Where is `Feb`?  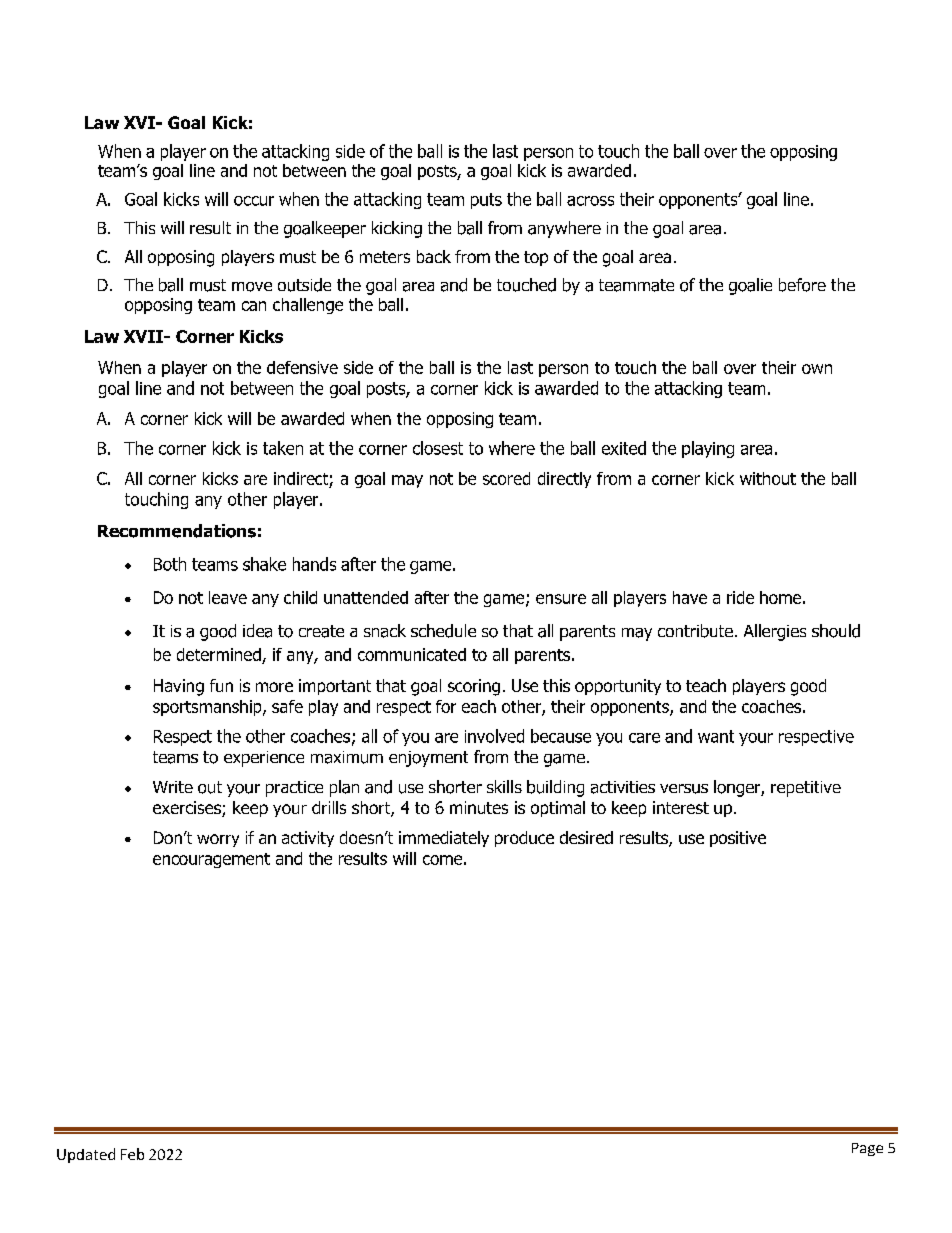
Feb is located at coordinates (132, 1154).
